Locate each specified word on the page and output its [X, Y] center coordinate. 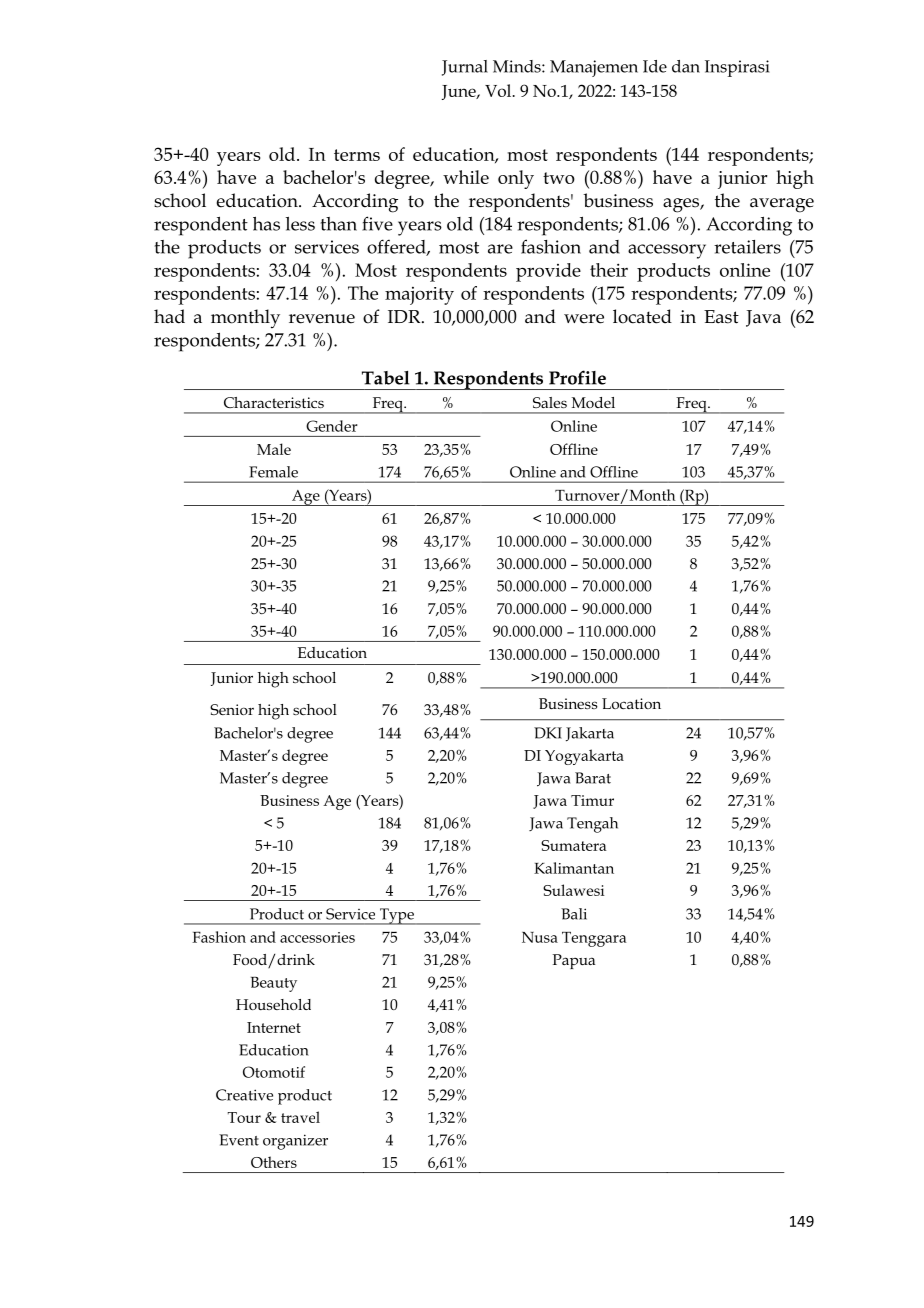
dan [686, 66]
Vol [499, 90]
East [721, 317]
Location [631, 703]
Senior [232, 709]
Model [593, 402]
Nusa [540, 937]
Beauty [274, 984]
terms [357, 155]
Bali [574, 914]
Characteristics [274, 402]
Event [239, 1140]
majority [419, 296]
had [169, 316]
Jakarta [590, 734]
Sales [550, 402]
